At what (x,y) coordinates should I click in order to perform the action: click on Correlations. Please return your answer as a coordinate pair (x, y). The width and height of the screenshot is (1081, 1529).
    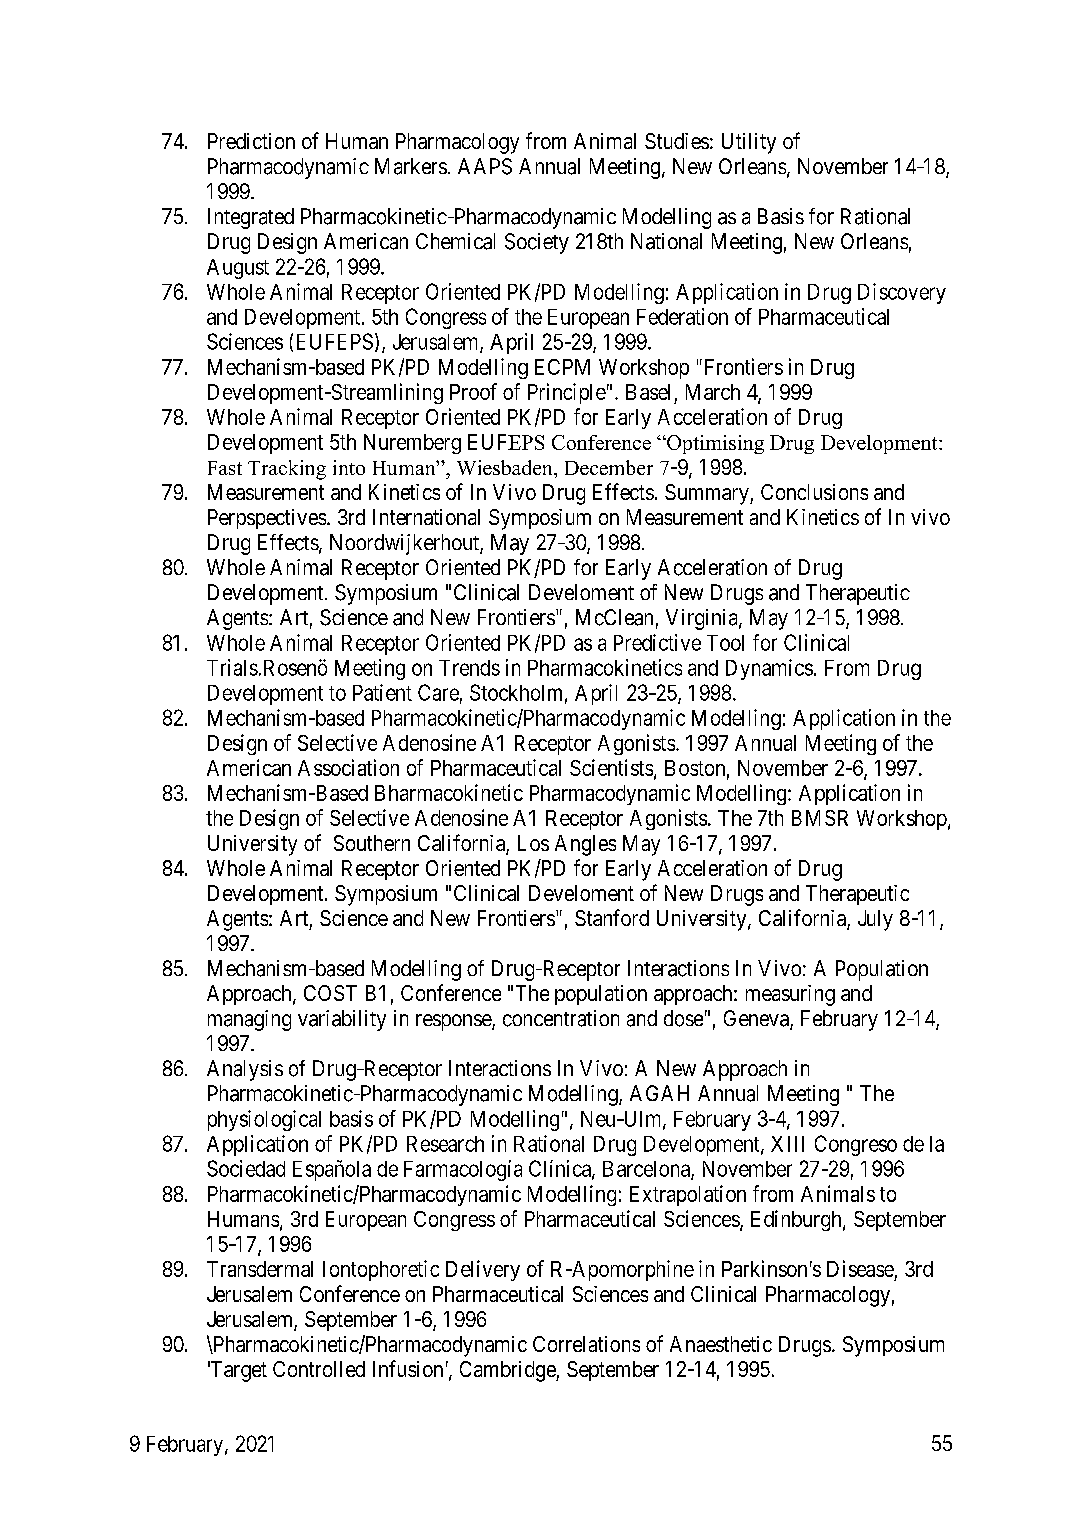
    Looking at the image, I should click on (586, 1344).
